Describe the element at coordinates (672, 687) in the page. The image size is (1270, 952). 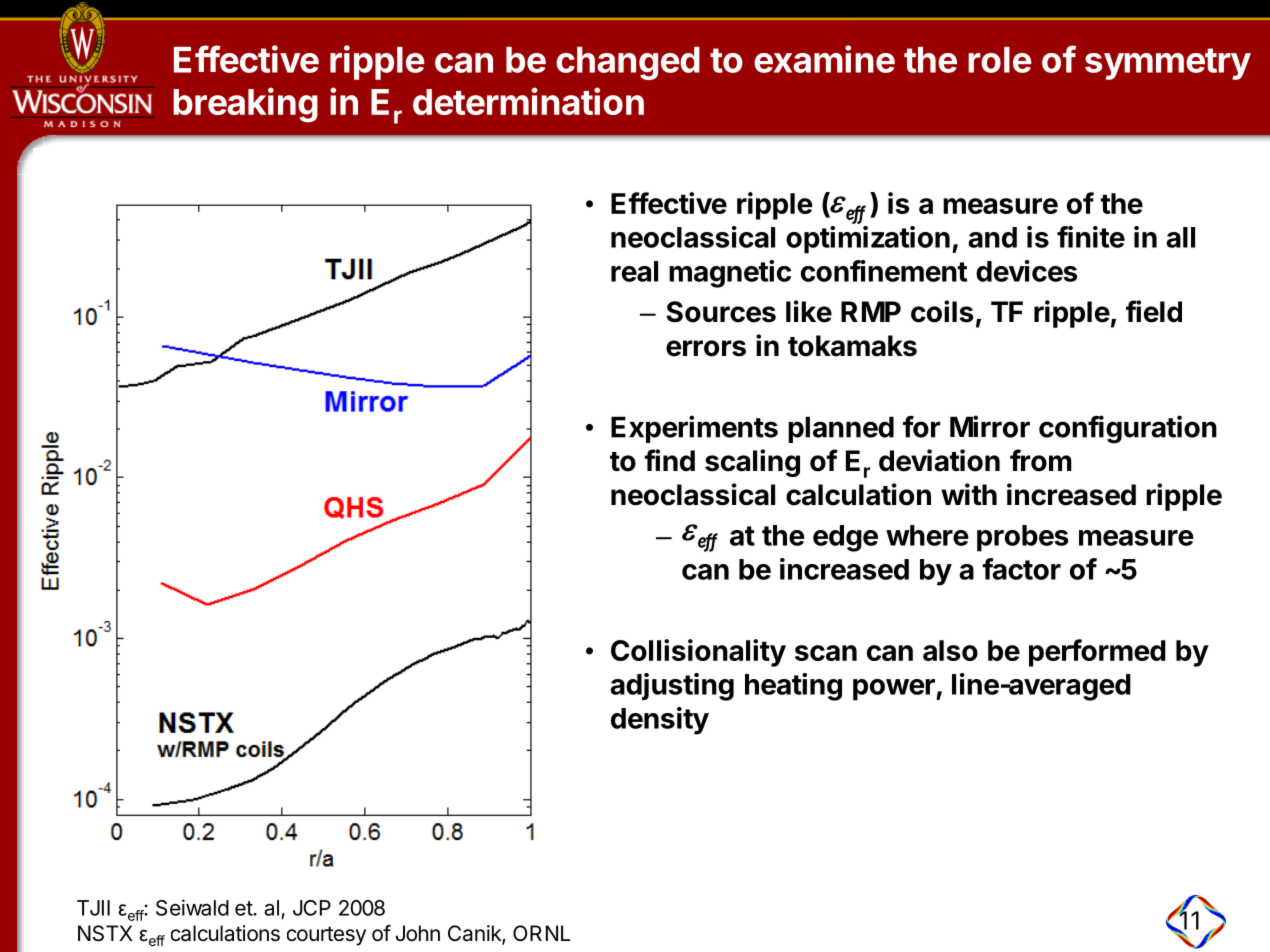
I see `adjusting` at that location.
